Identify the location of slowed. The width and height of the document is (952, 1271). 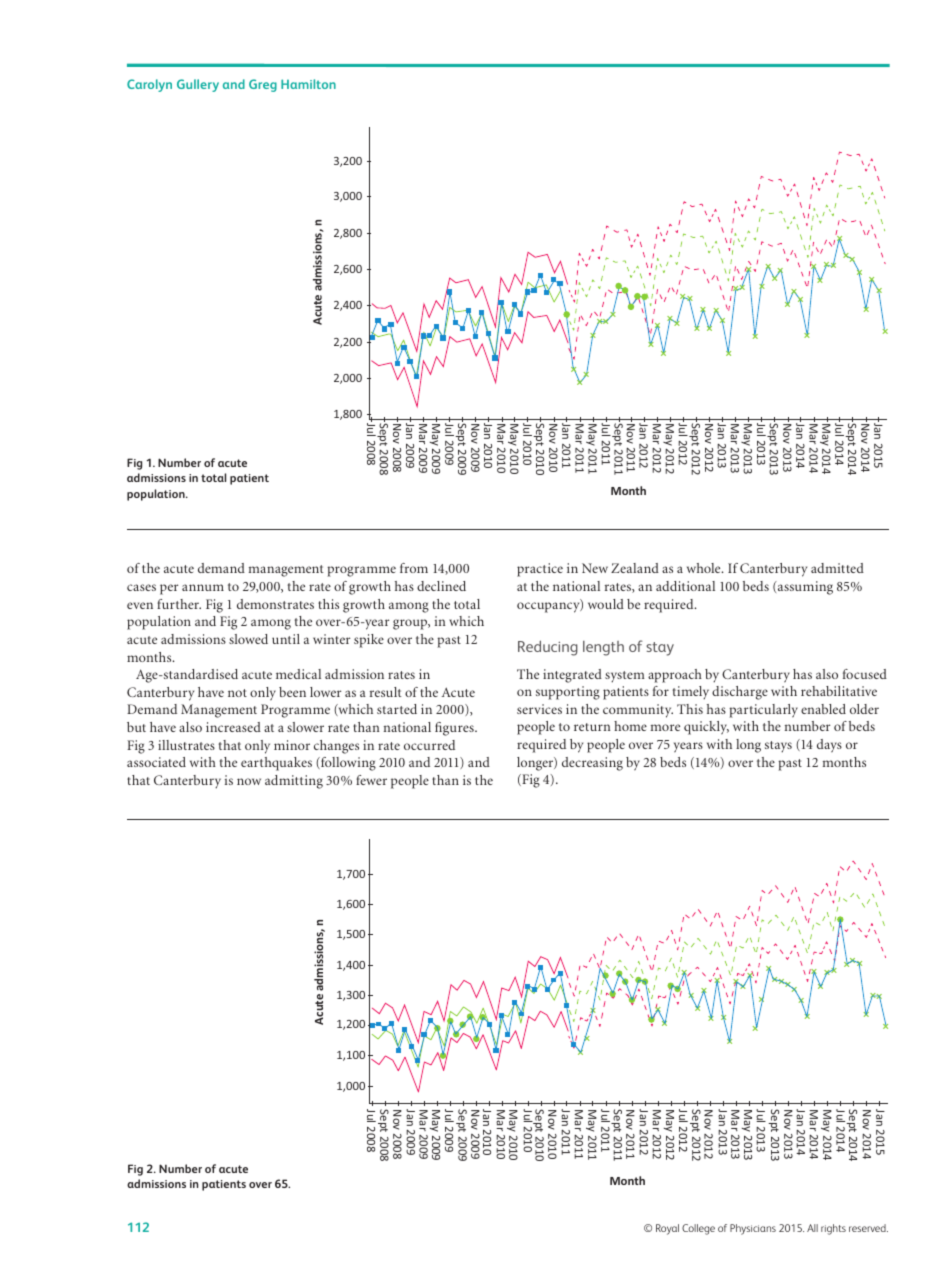
(248, 639).
